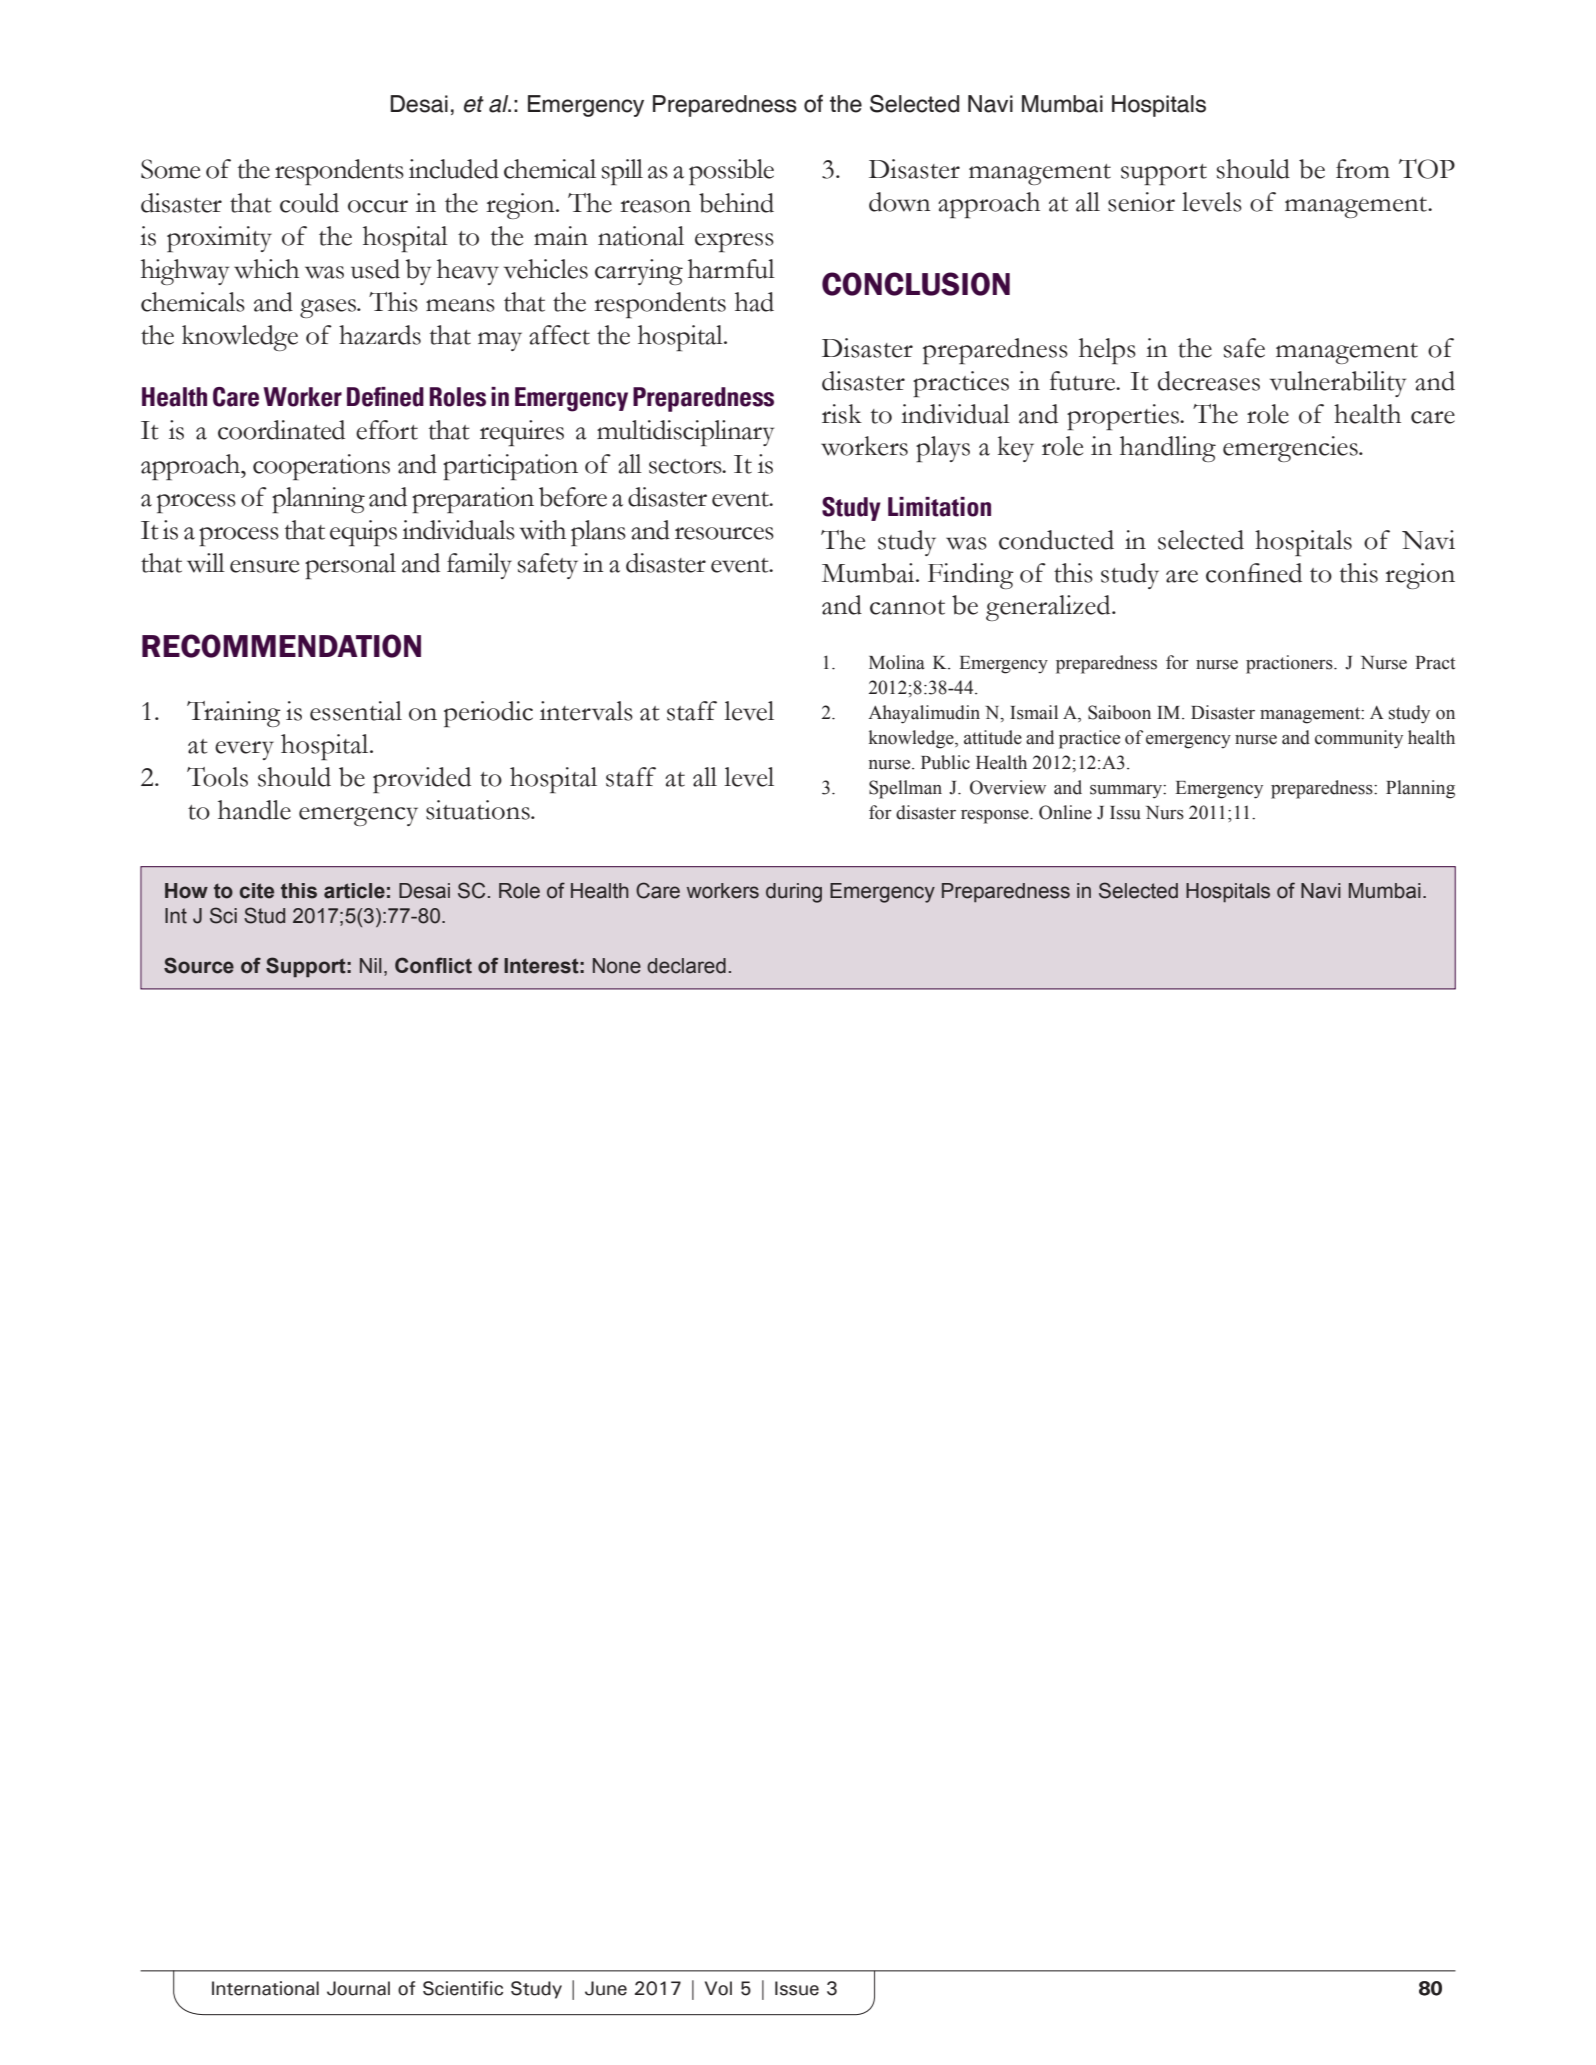  I want to click on behind, so click(736, 203).
